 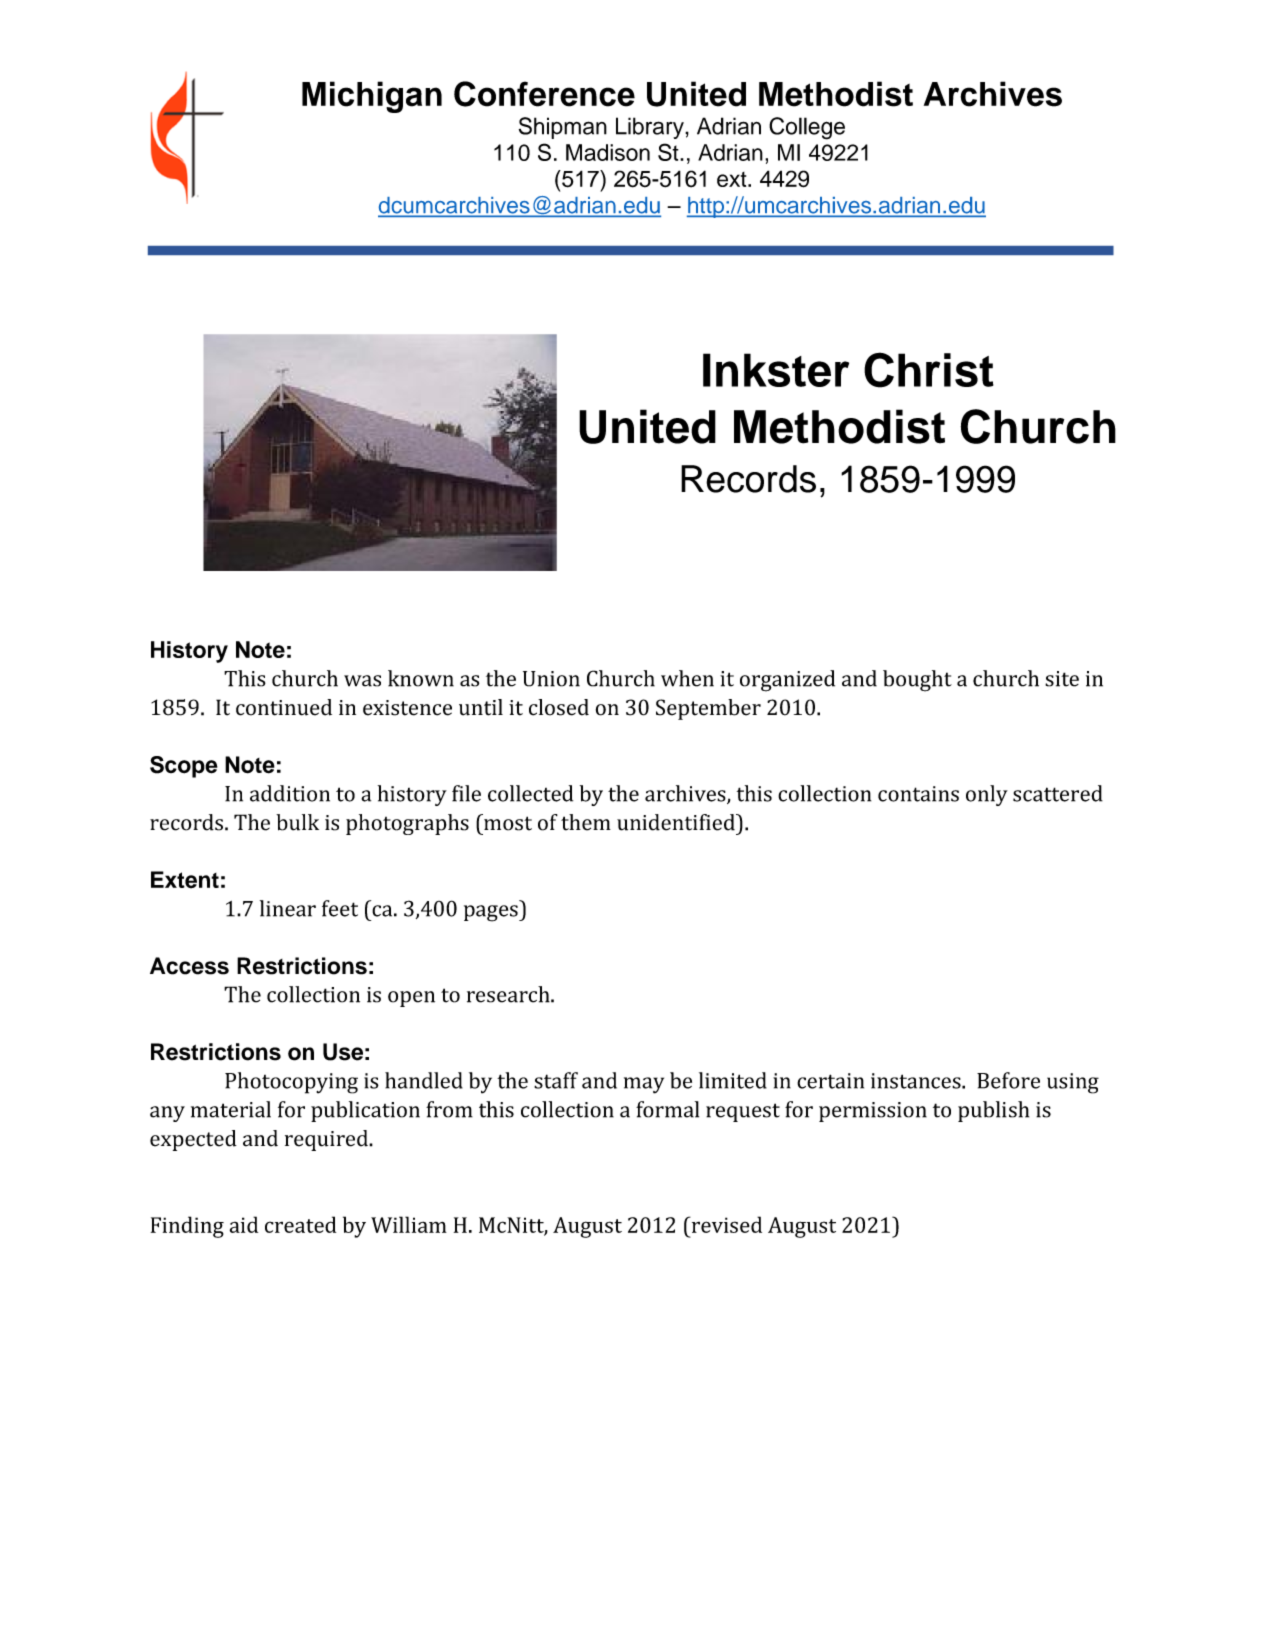 I want to click on publish, so click(x=993, y=1111).
